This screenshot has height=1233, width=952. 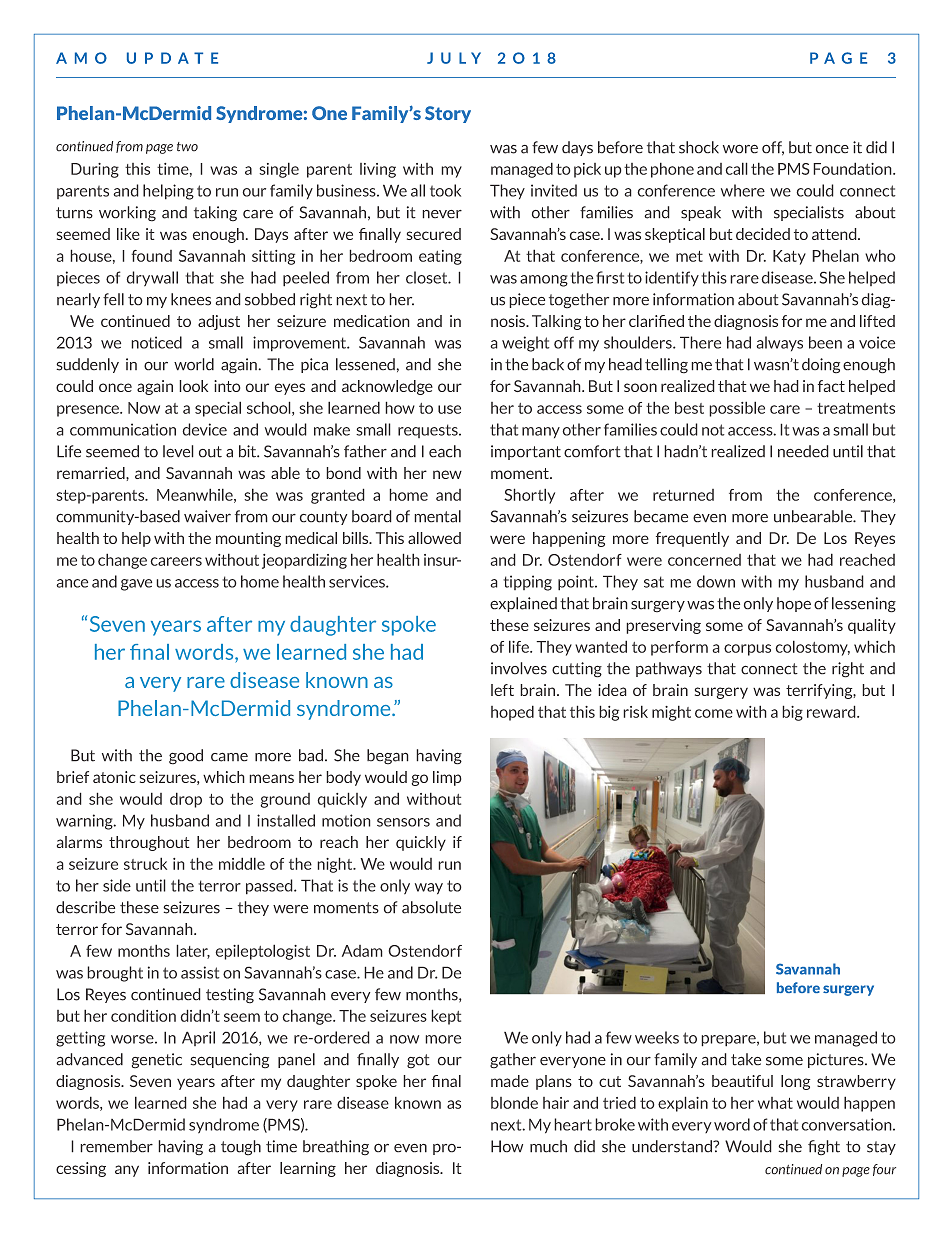 What do you see at coordinates (740, 149) in the screenshot?
I see `wore` at bounding box center [740, 149].
